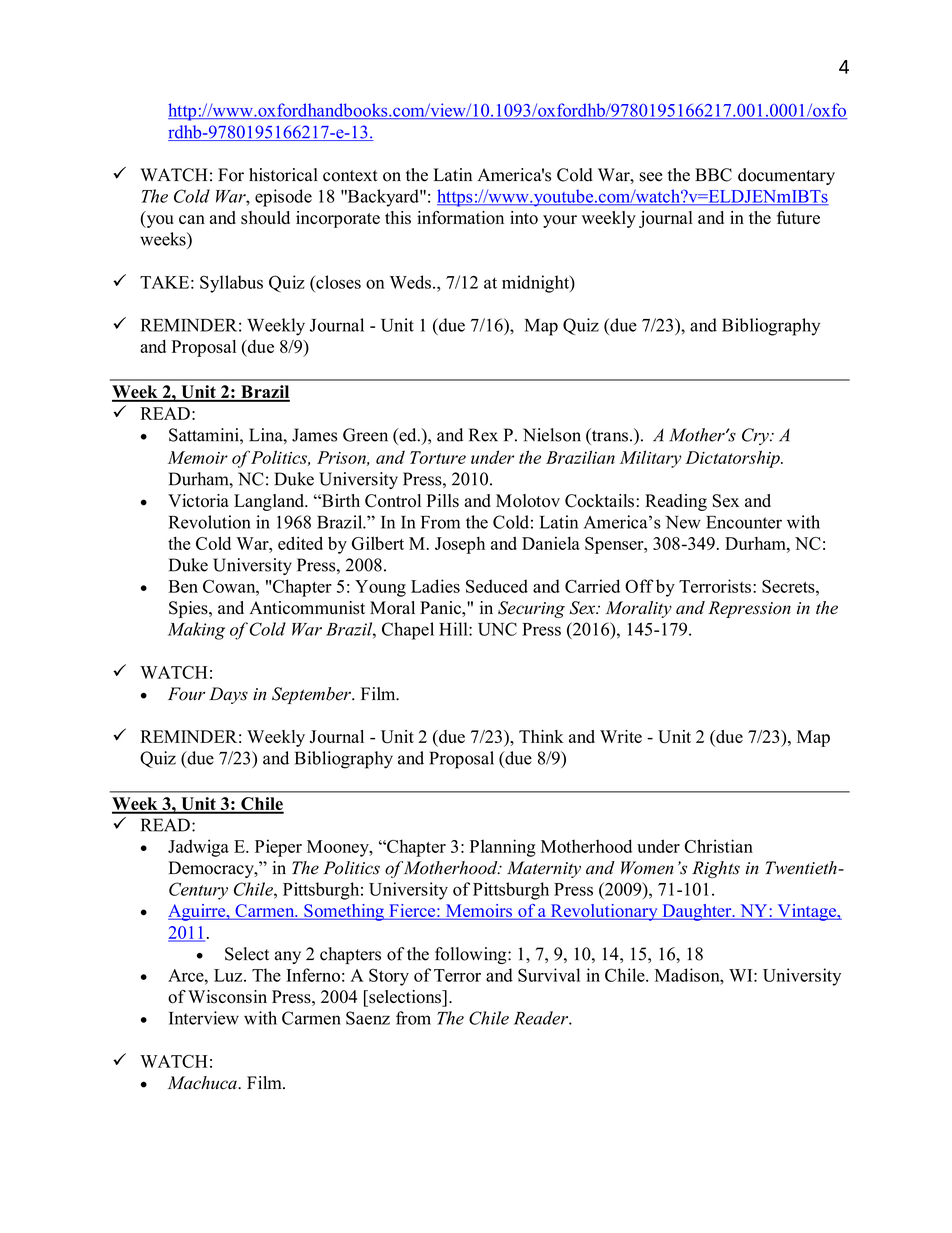 This screenshot has height=1233, width=952. What do you see at coordinates (229, 975) in the screenshot?
I see `Luz` at bounding box center [229, 975].
